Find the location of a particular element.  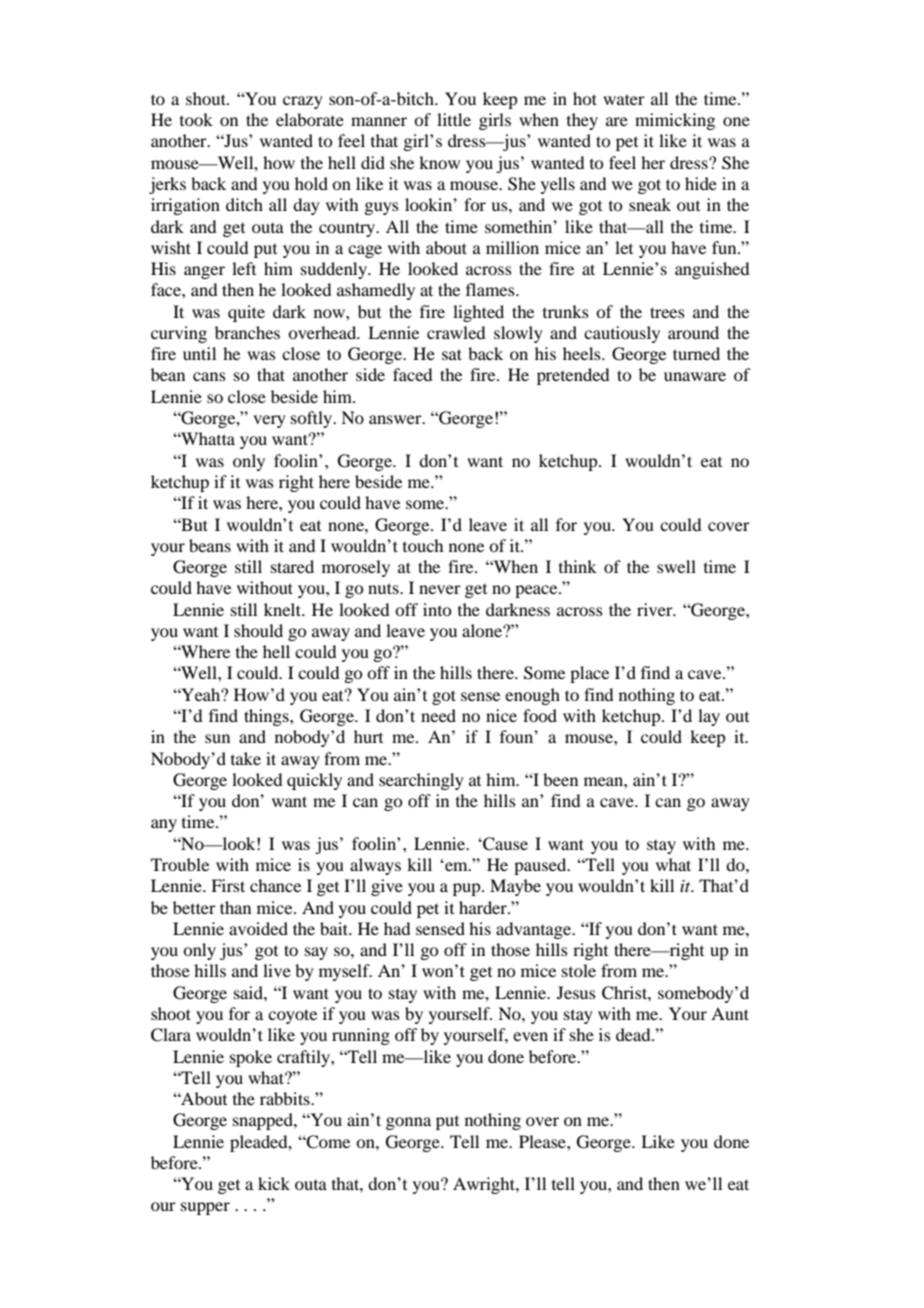

stared is located at coordinates (292, 566).
